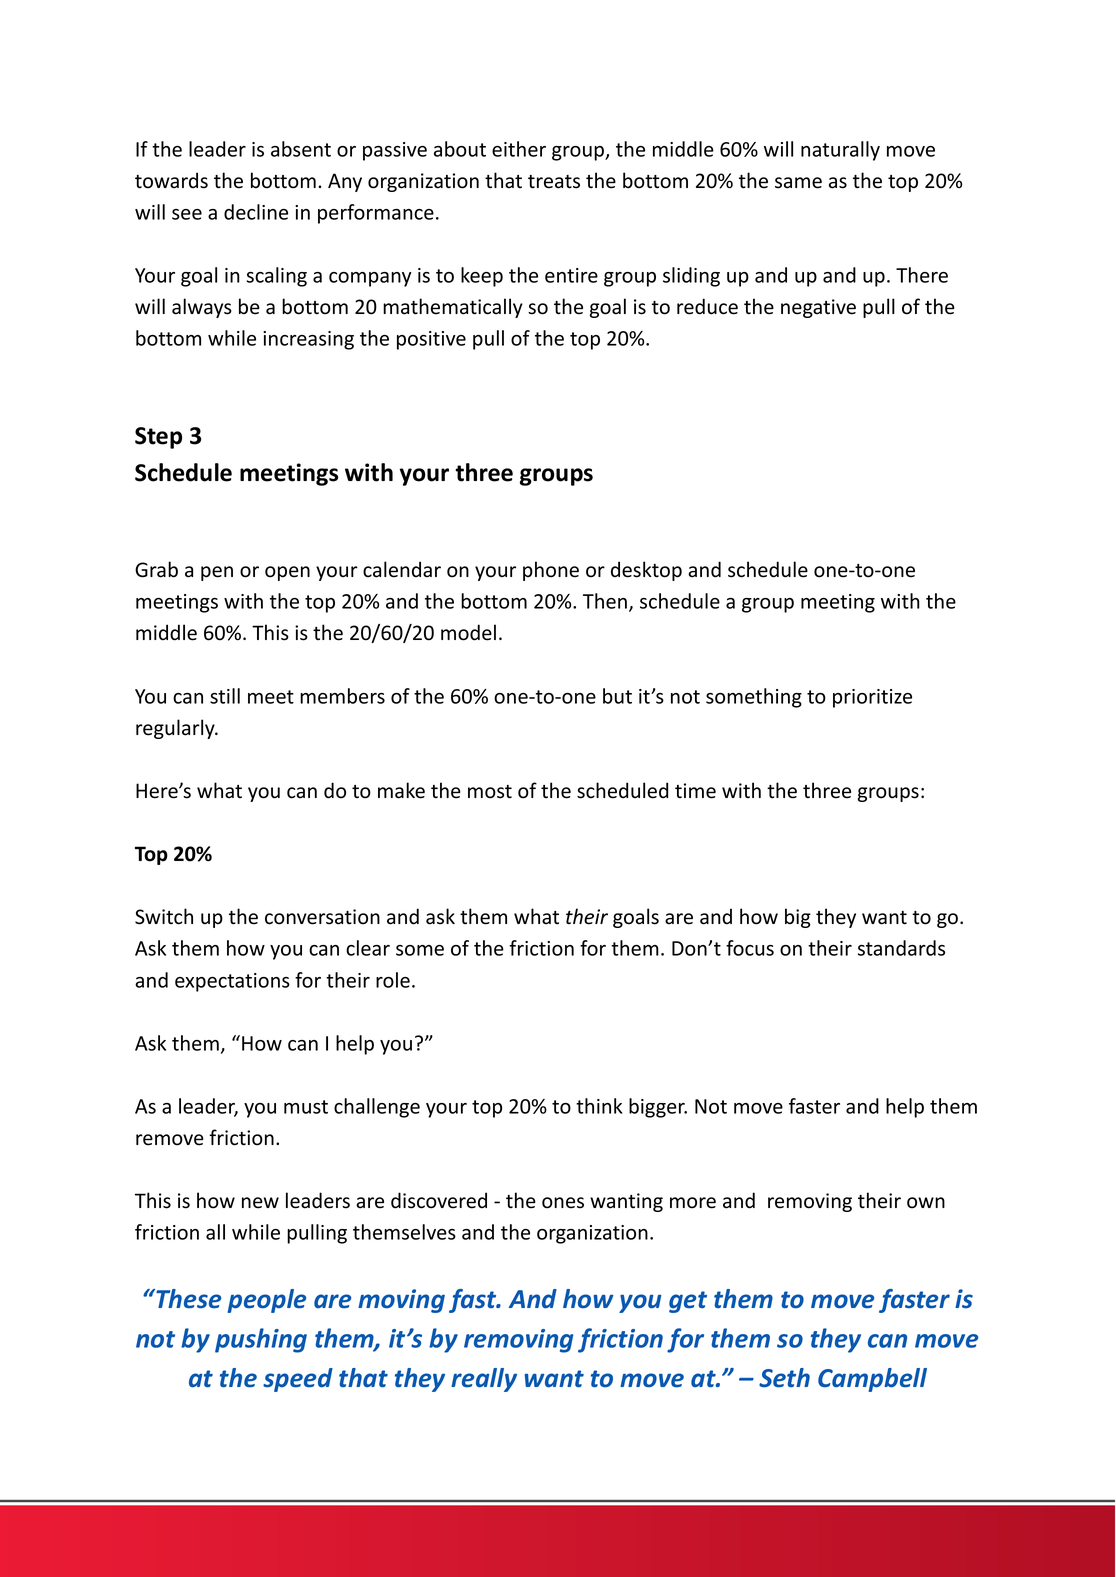 This page has height=1577, width=1116. I want to click on same, so click(798, 183).
